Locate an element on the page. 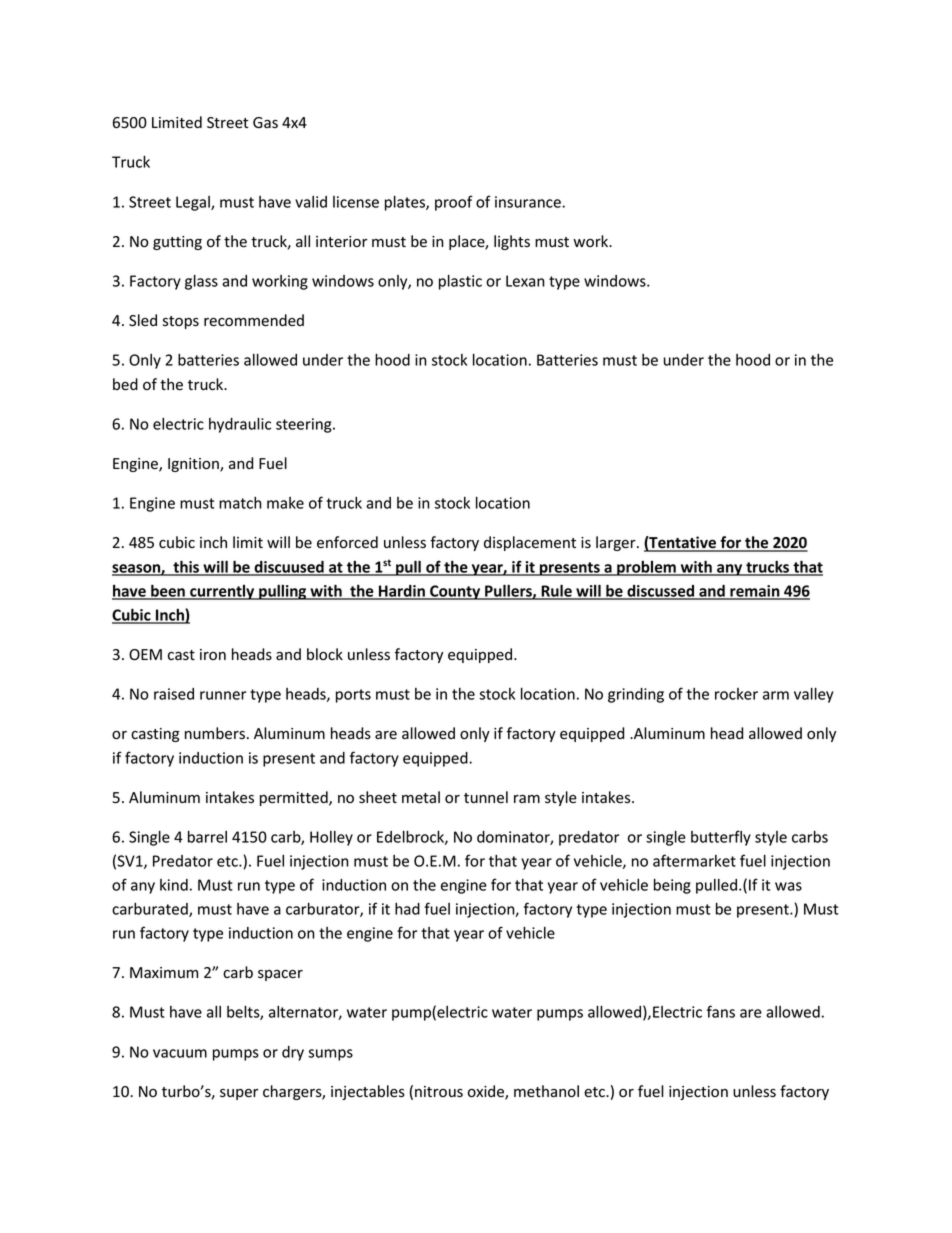 The image size is (952, 1233). vacuum is located at coordinates (180, 1053).
